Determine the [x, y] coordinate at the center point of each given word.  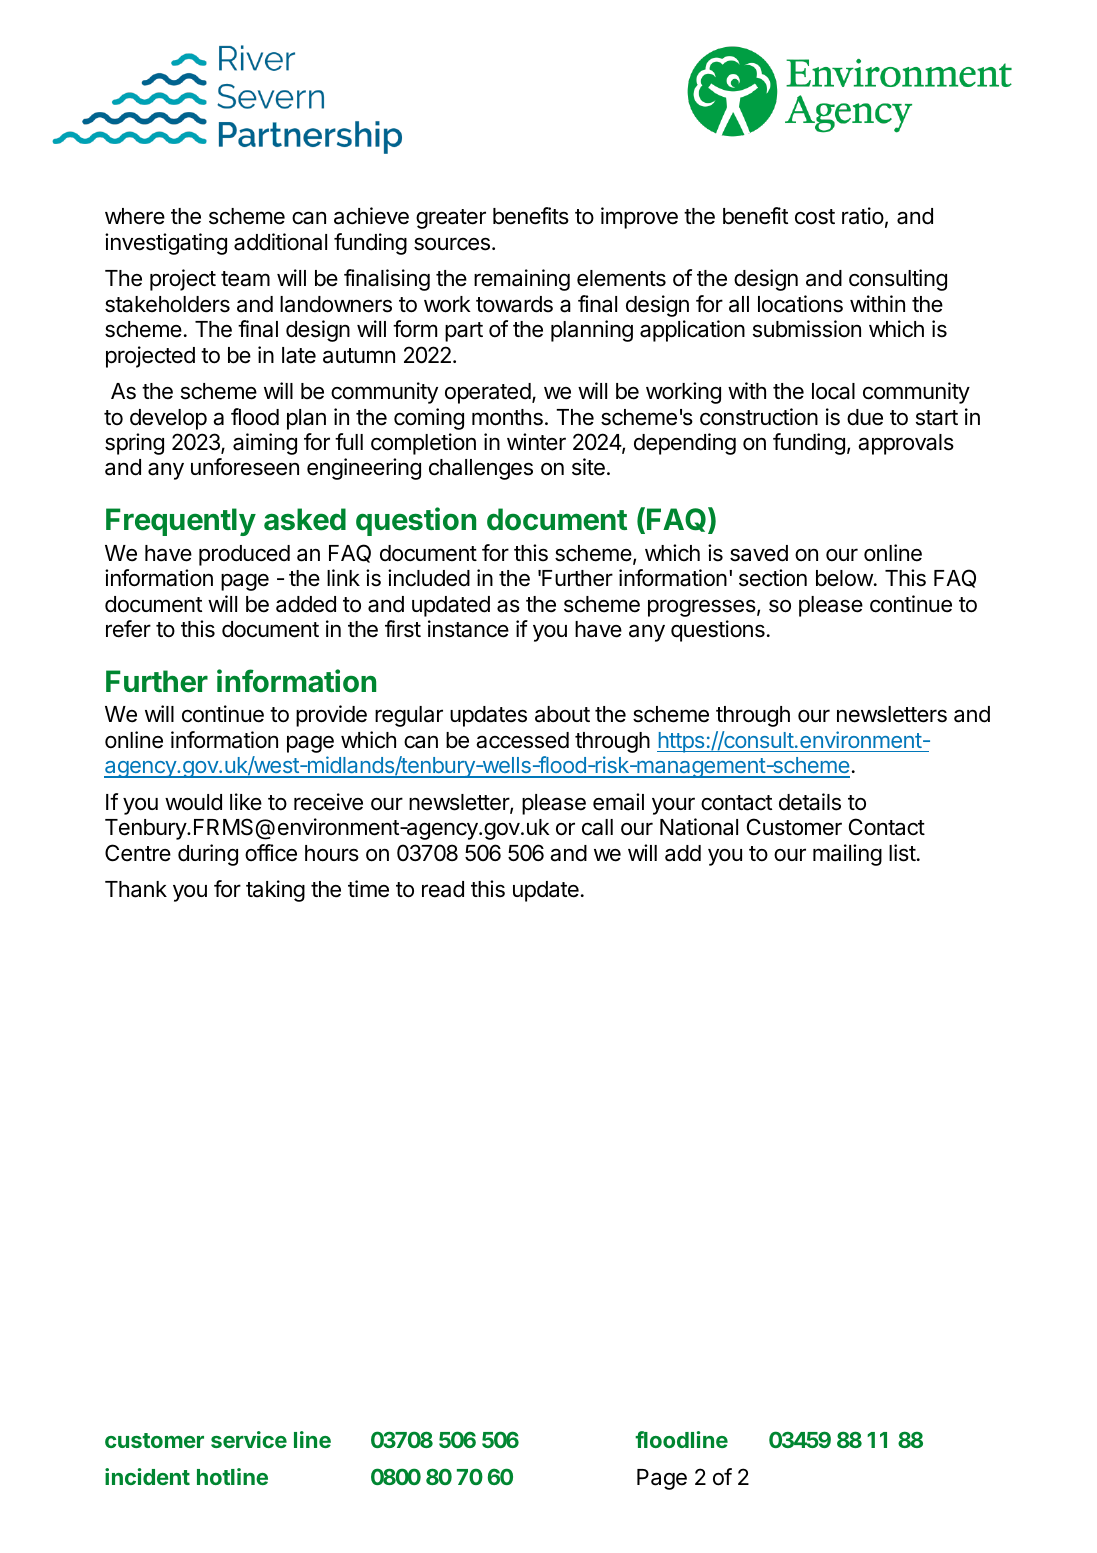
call [597, 827]
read [443, 889]
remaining [522, 280]
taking [275, 891]
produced [244, 555]
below [844, 578]
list [902, 853]
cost [815, 217]
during [208, 855]
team [245, 279]
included [429, 578]
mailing [847, 855]
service [249, 1439]
